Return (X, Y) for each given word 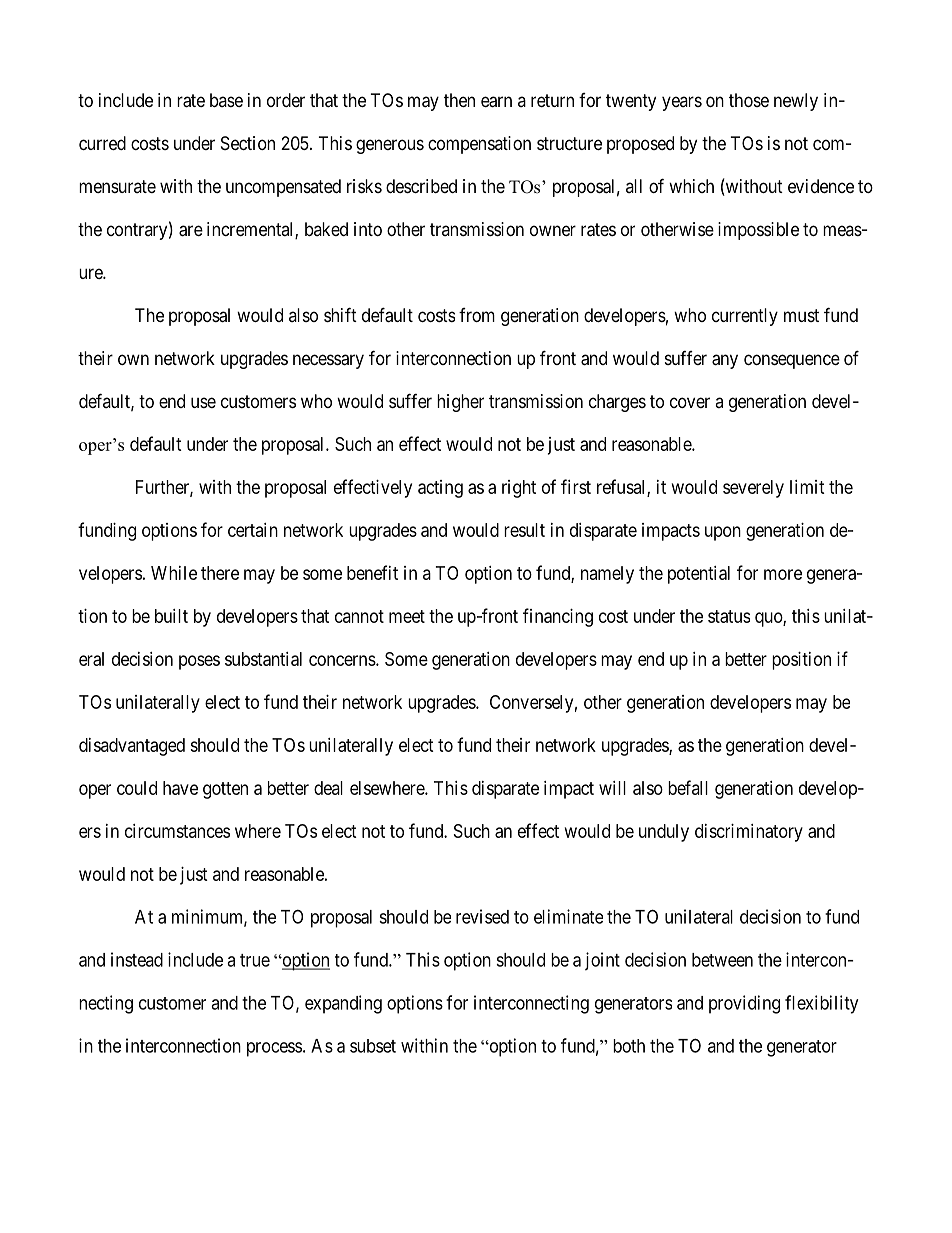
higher (460, 403)
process (274, 1049)
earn (496, 102)
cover (690, 402)
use (203, 402)
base (226, 100)
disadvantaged (132, 747)
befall (688, 787)
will (612, 788)
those (749, 100)
